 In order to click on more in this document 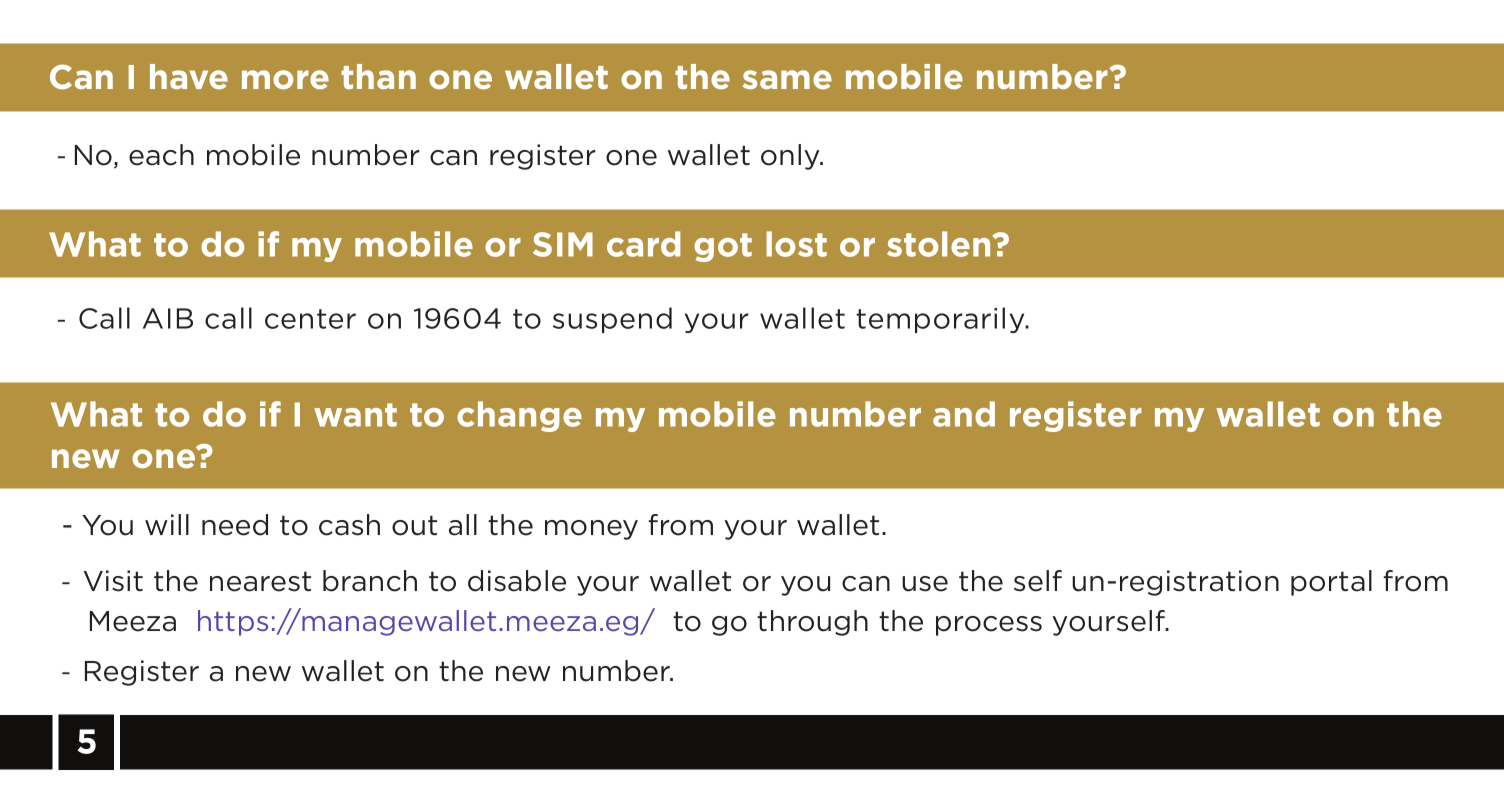, I will do `click(285, 79)`.
